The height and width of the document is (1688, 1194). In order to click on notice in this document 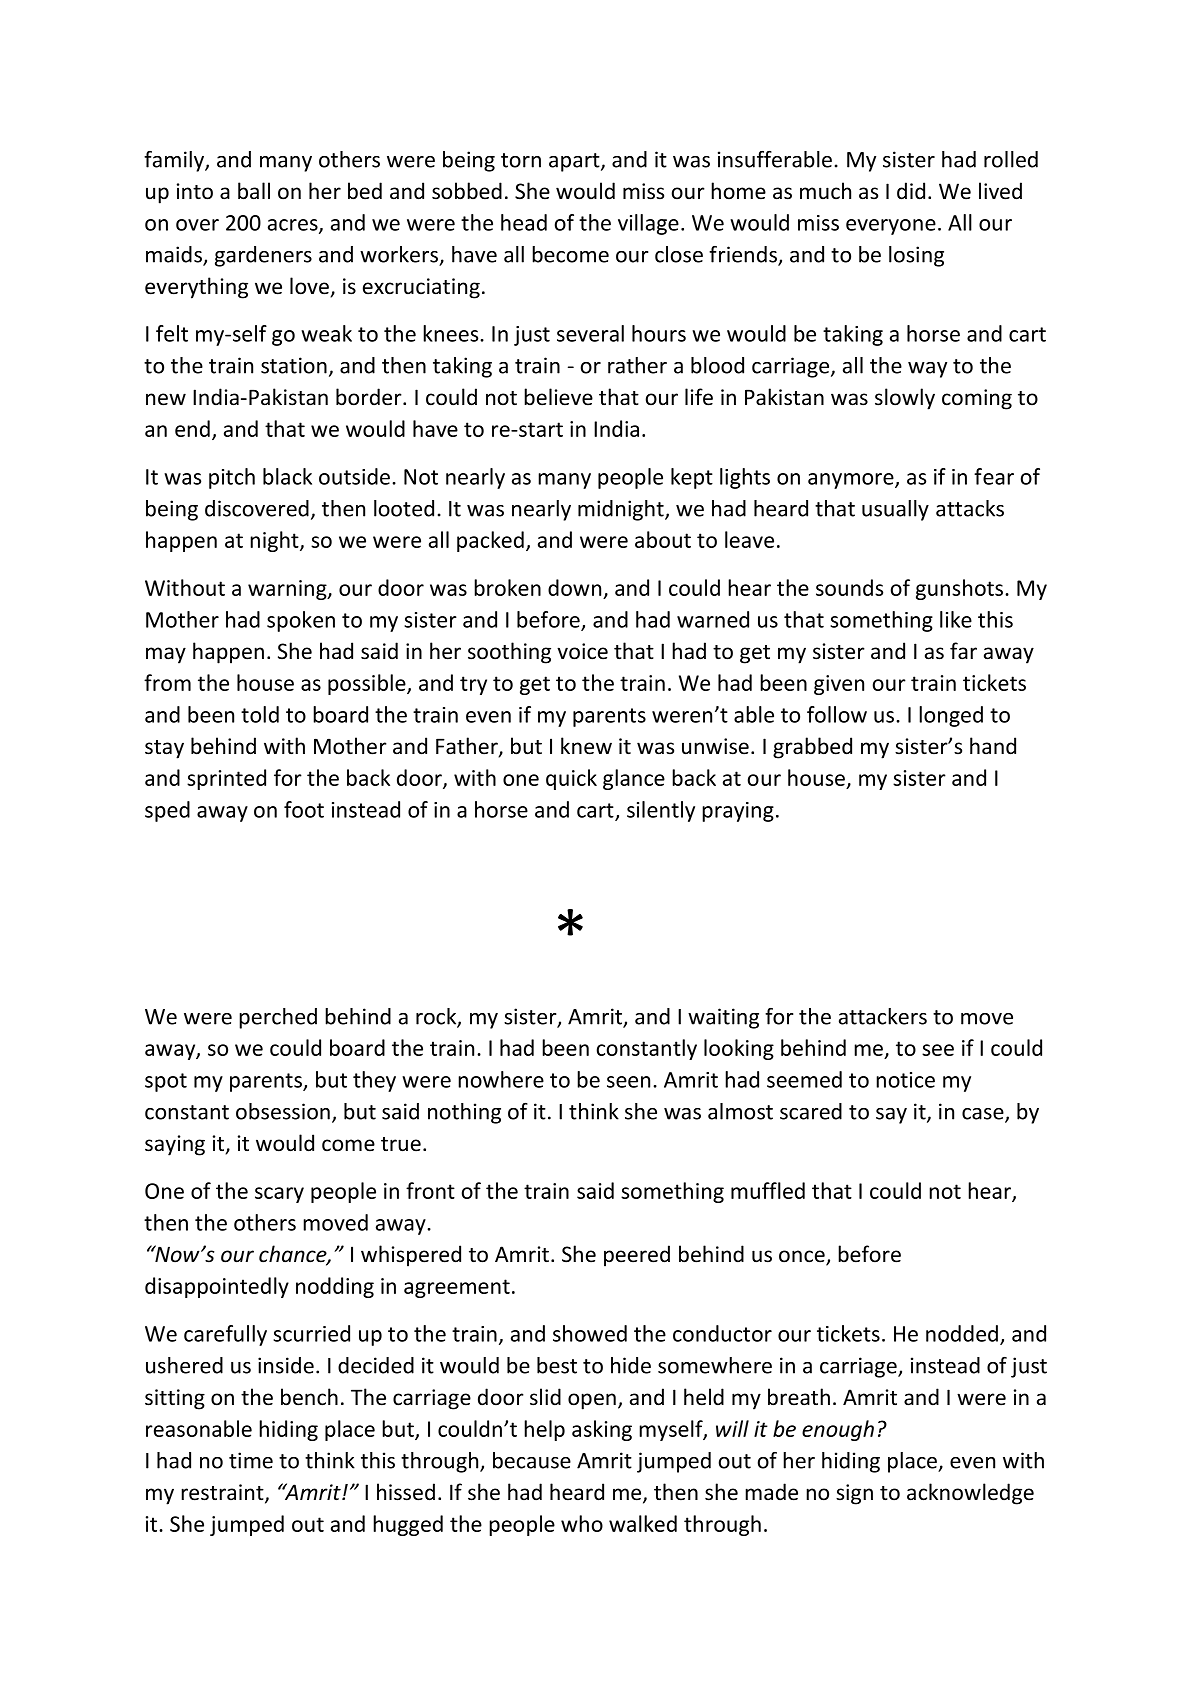, I will do `click(905, 1080)`.
